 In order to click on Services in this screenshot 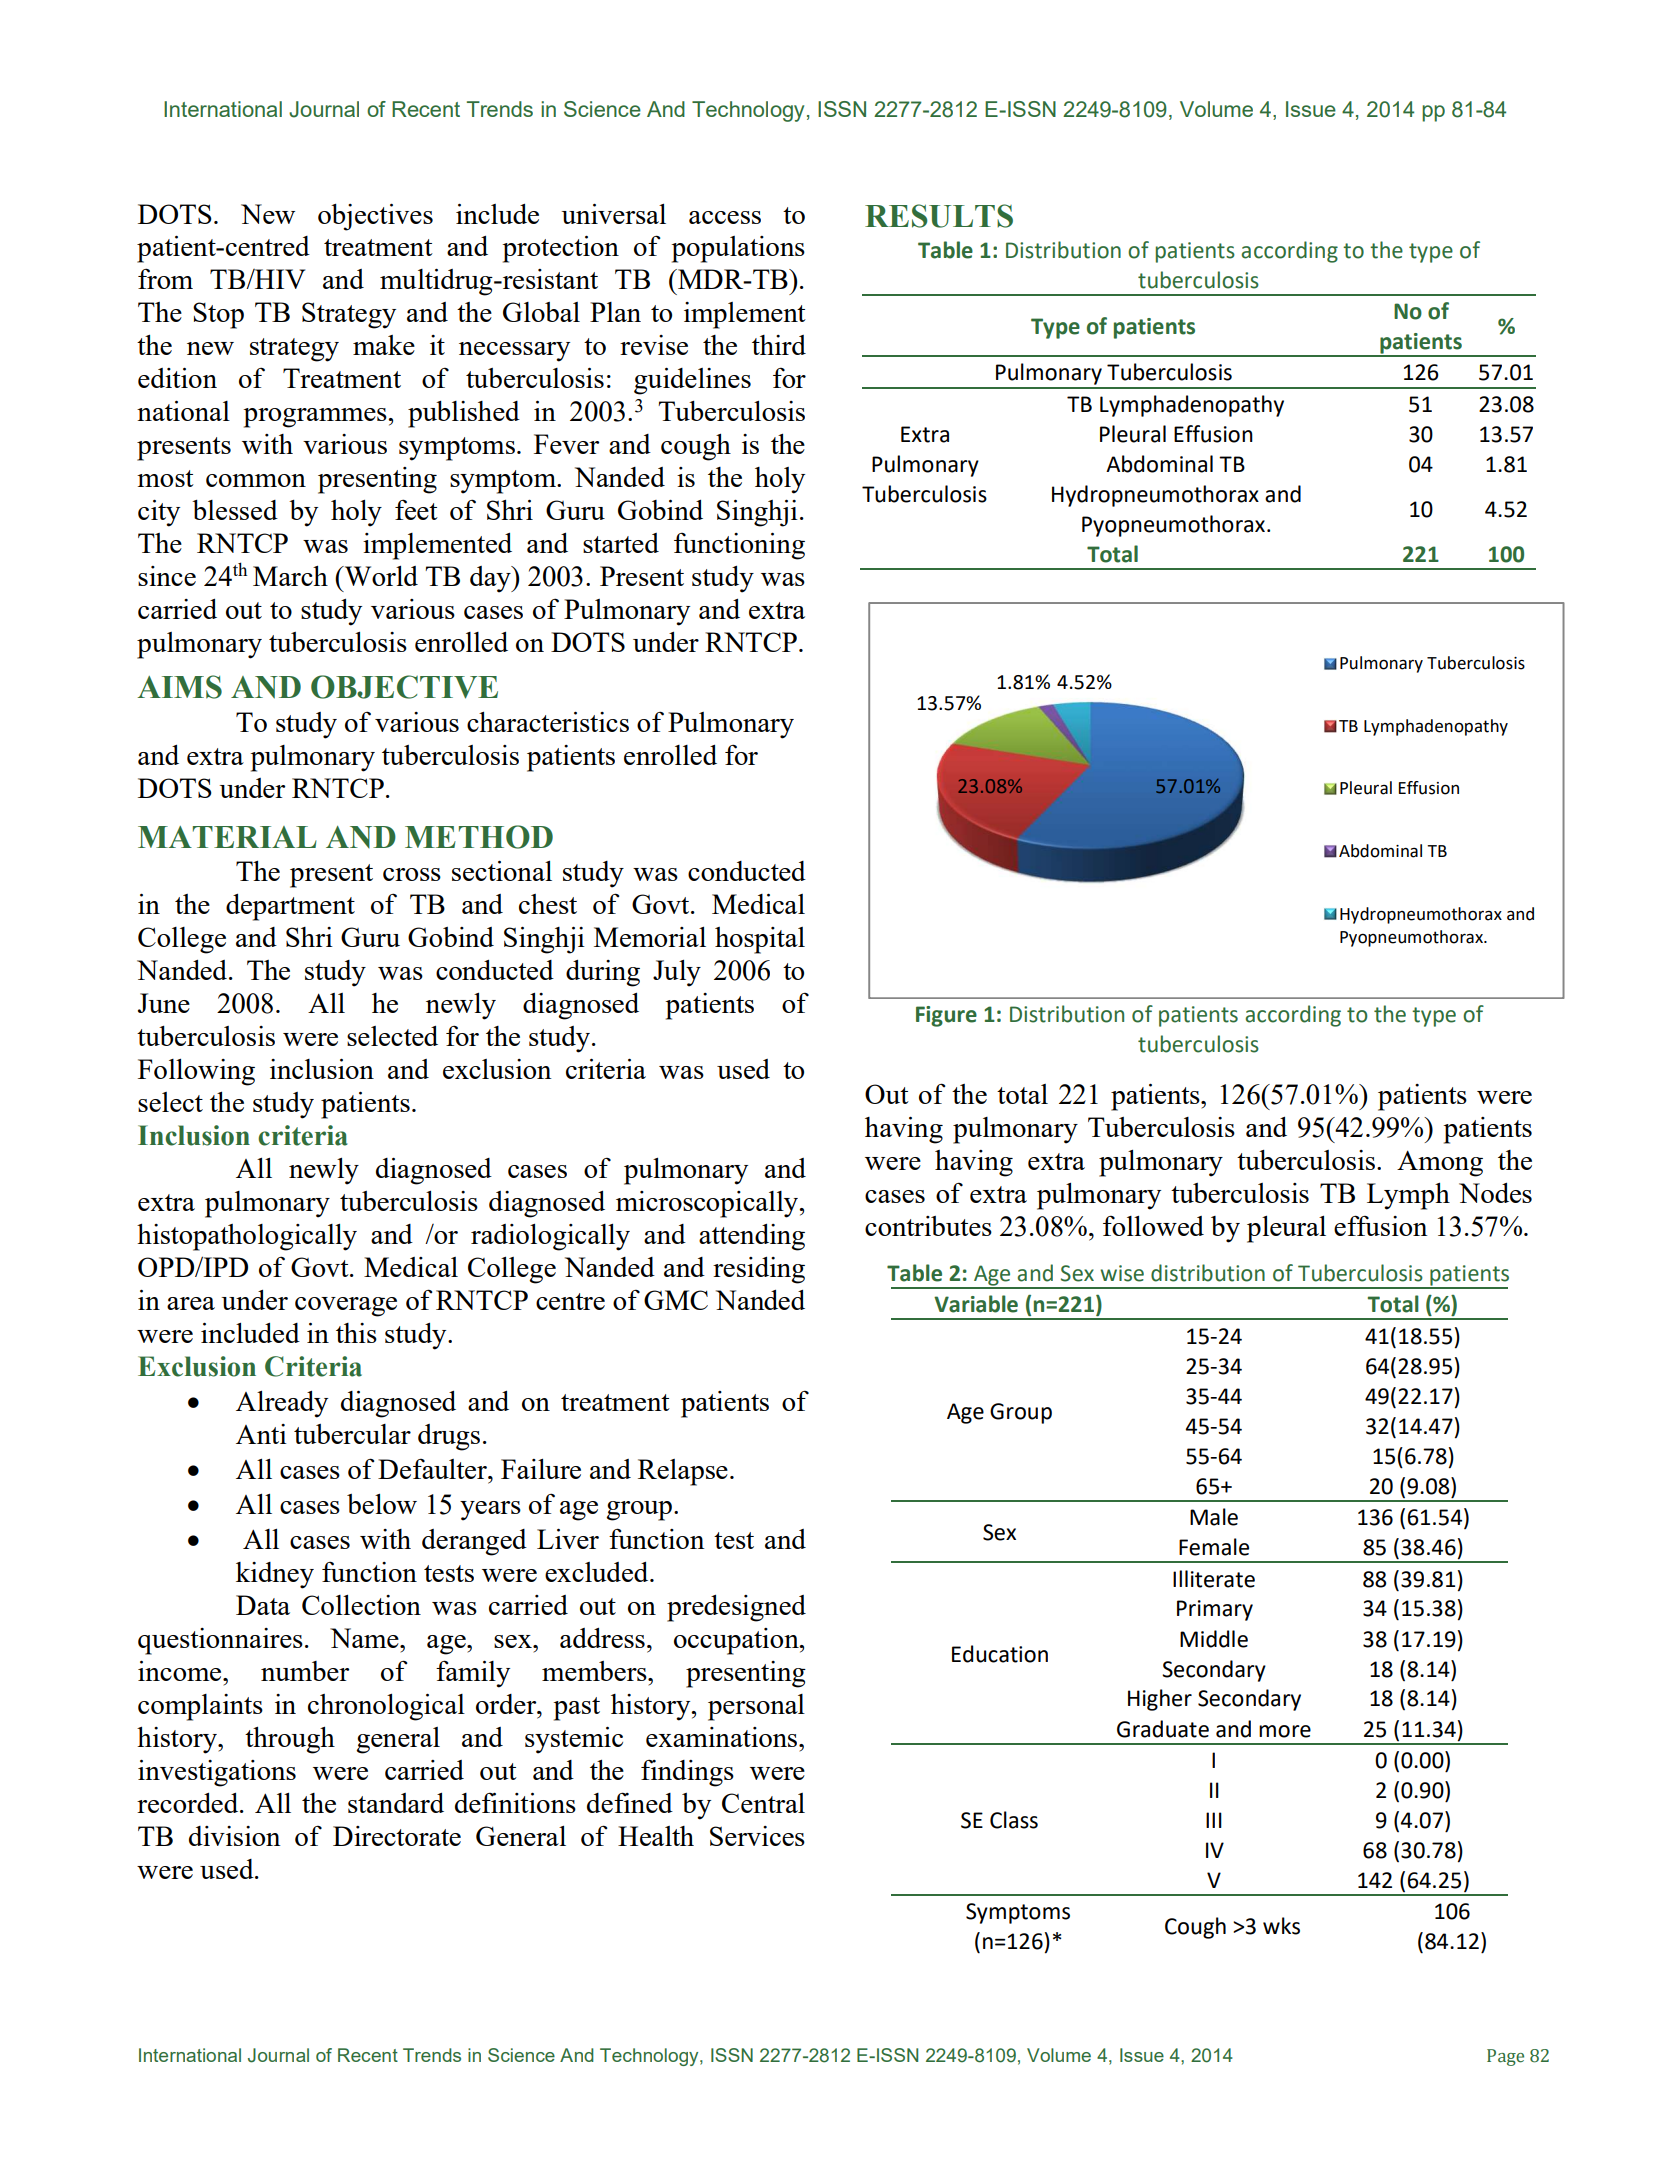, I will do `click(757, 1836)`.
